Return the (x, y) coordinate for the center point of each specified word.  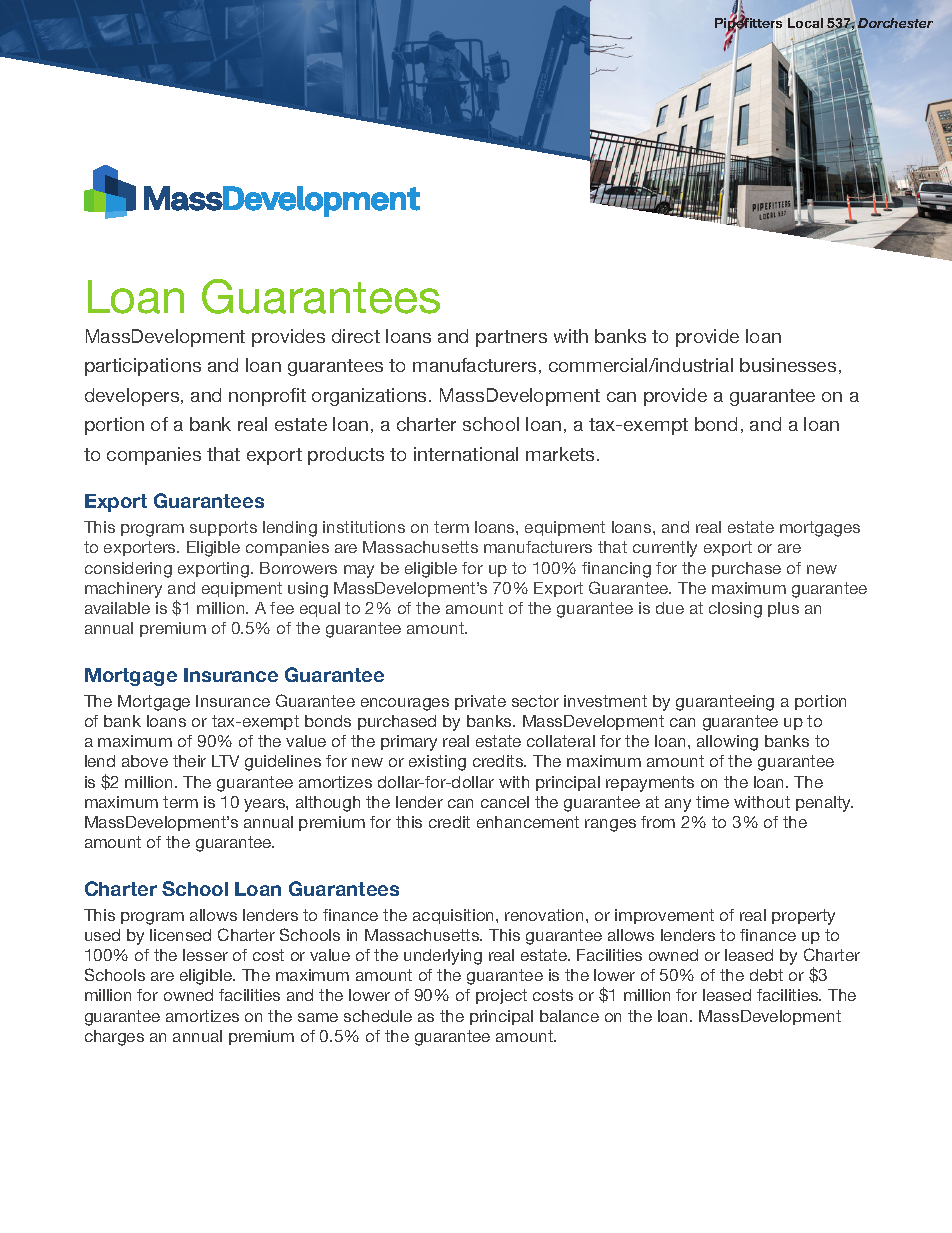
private (480, 702)
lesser (205, 955)
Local (805, 23)
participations (143, 367)
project (501, 996)
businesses (788, 365)
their (189, 761)
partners (511, 338)
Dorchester (895, 24)
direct (356, 336)
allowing (727, 743)
